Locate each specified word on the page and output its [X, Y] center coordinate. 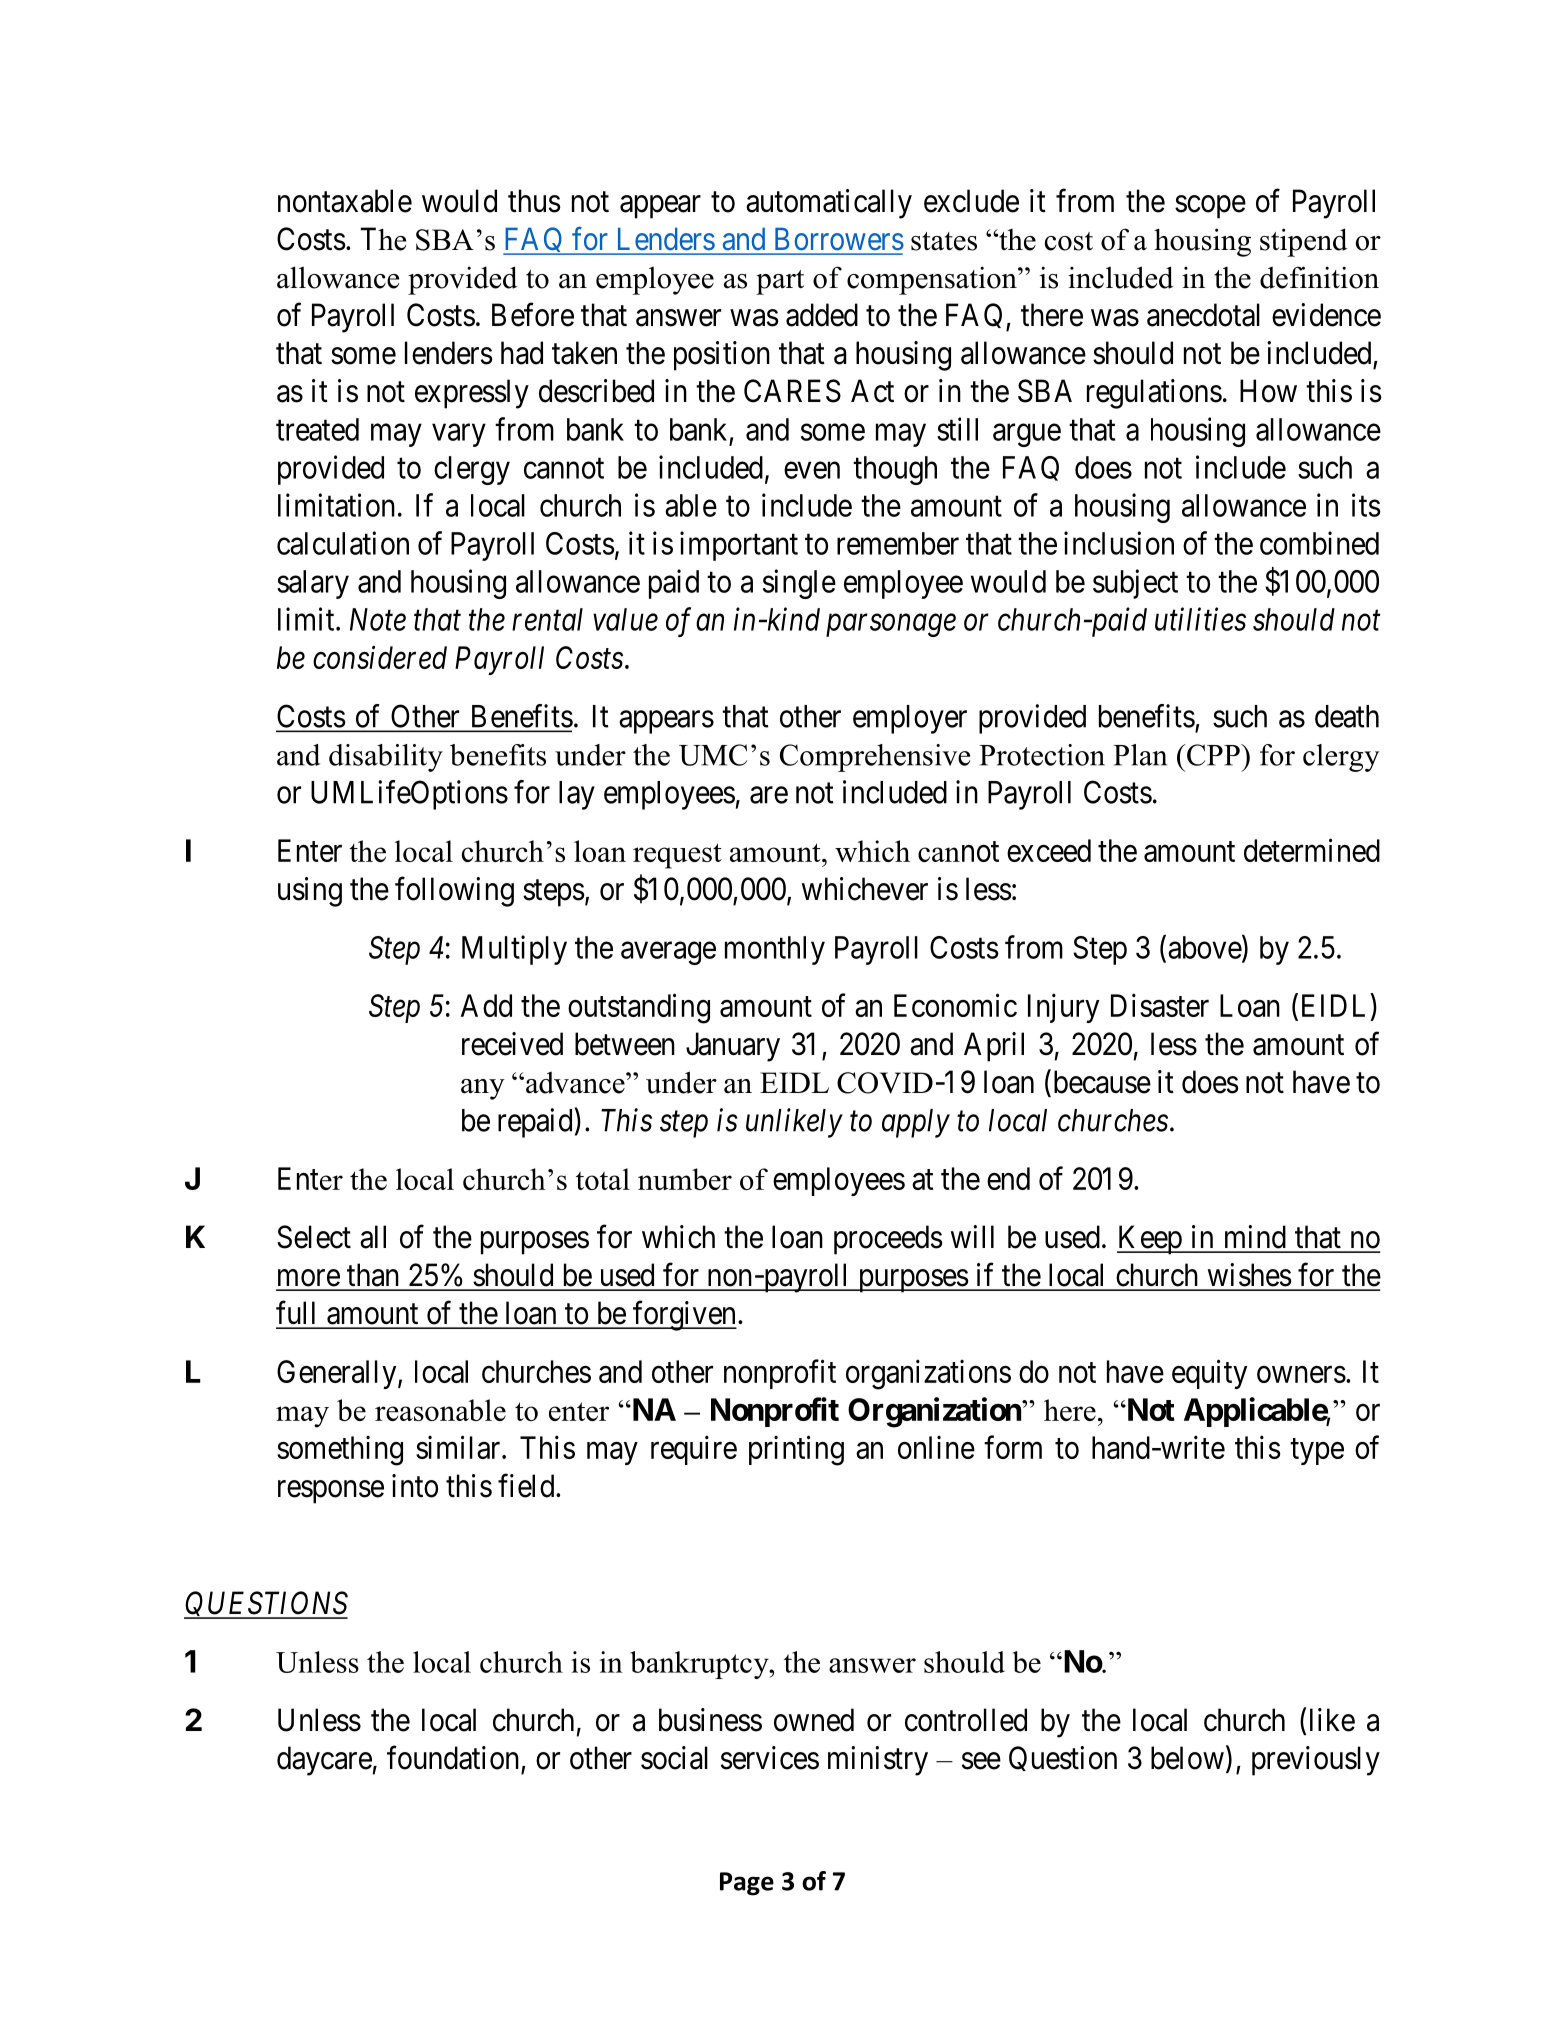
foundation [453, 1758]
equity [1209, 1374]
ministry [878, 1761]
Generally [338, 1374]
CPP [1214, 755]
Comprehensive [875, 758]
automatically [829, 204]
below [1187, 1758]
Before [533, 315]
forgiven [684, 1316]
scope [1210, 207]
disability [386, 758]
